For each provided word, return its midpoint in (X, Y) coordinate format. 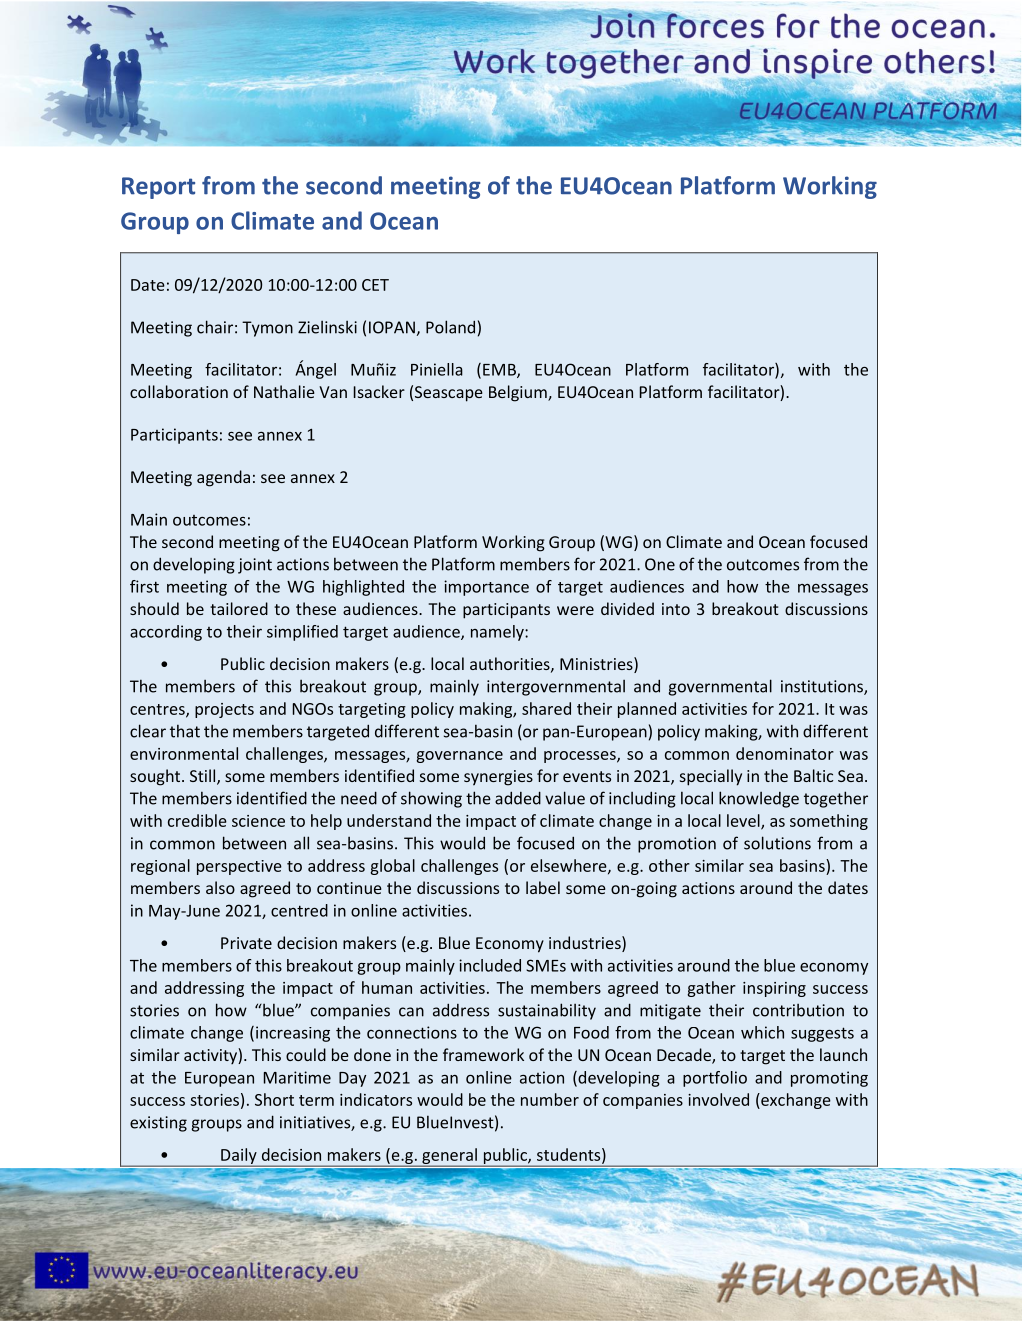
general (449, 1157)
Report (158, 188)
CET (375, 285)
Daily (239, 1157)
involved (718, 1099)
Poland (450, 327)
